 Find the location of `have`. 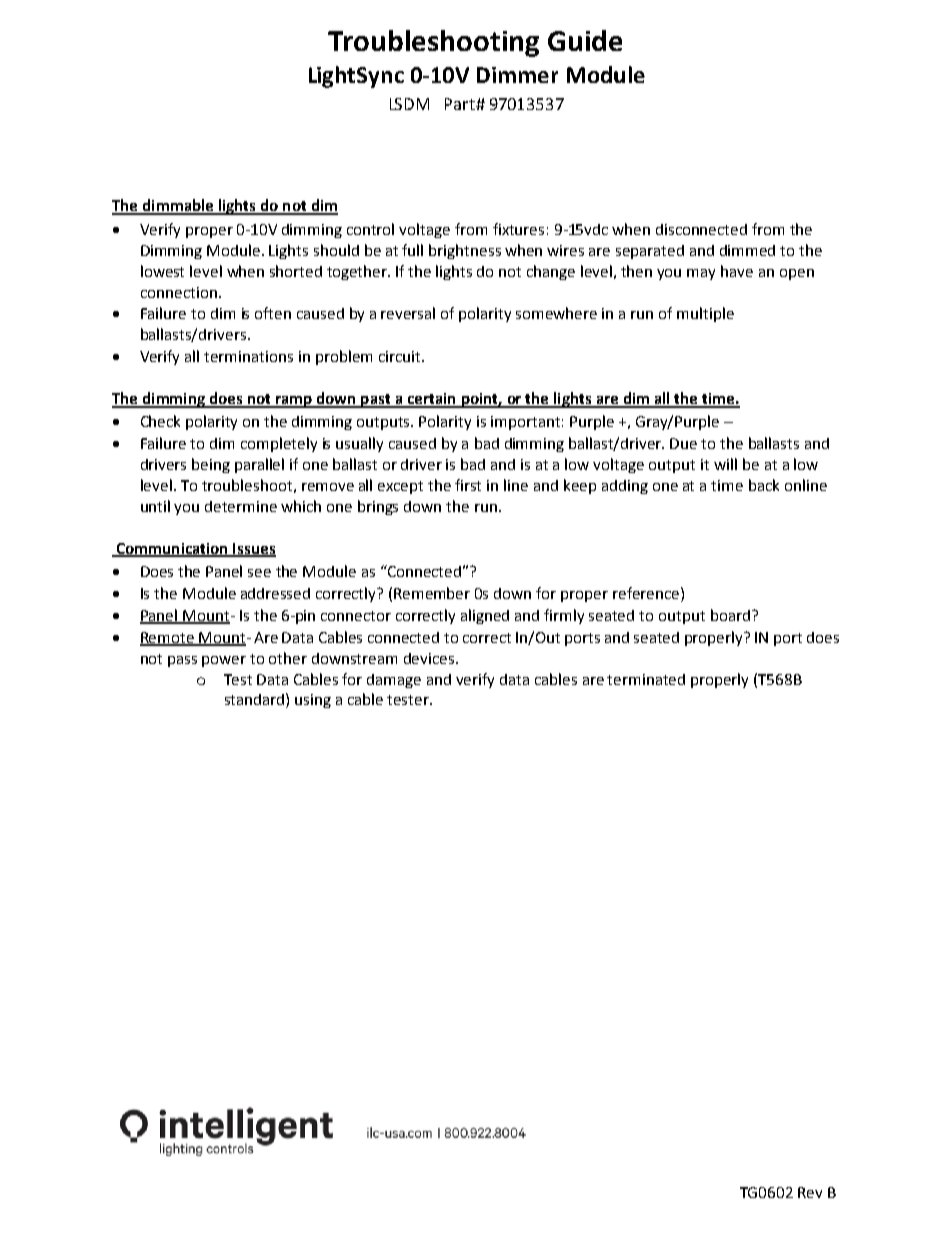

have is located at coordinates (737, 271).
